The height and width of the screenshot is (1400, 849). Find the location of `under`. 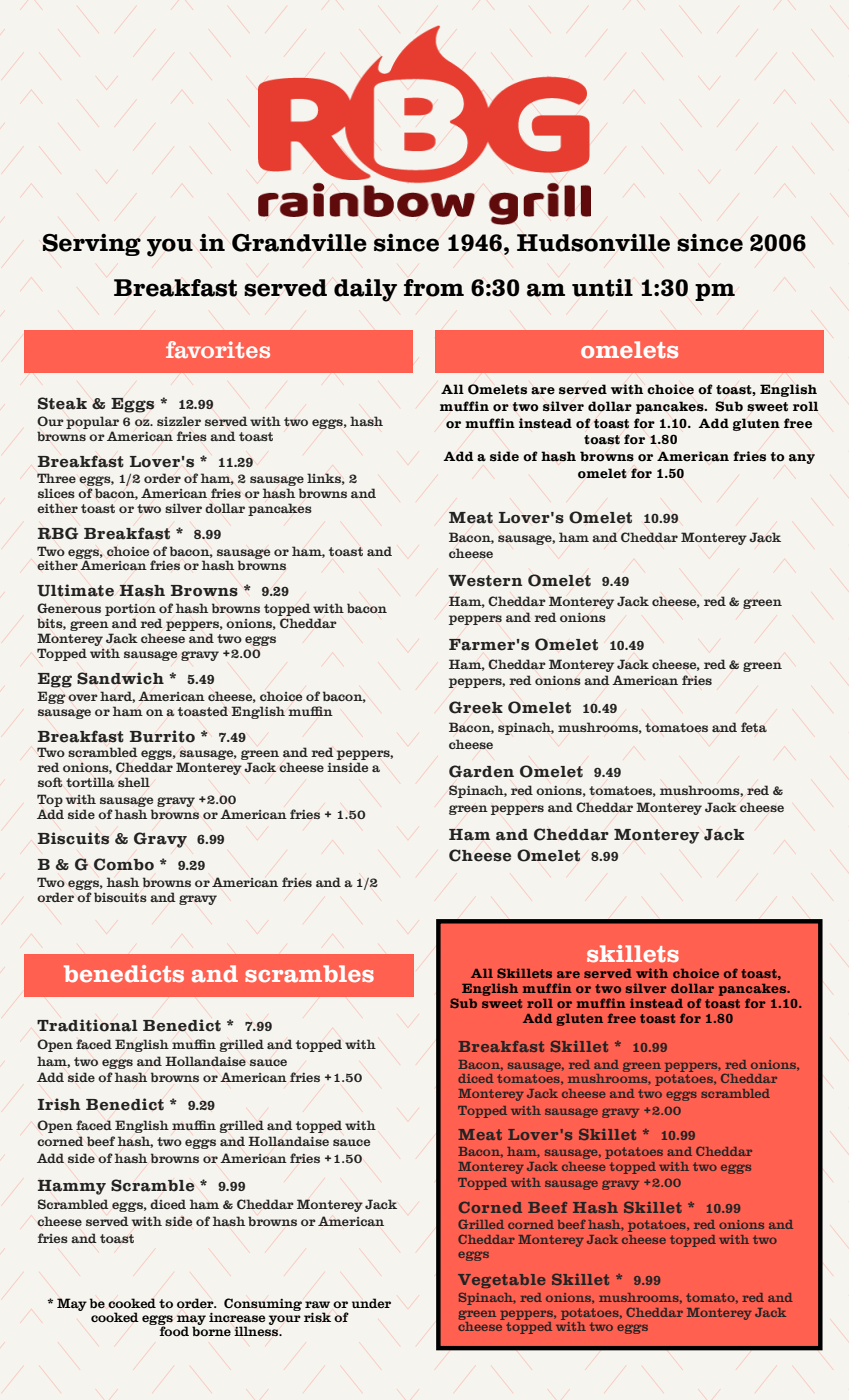

under is located at coordinates (371, 1303).
